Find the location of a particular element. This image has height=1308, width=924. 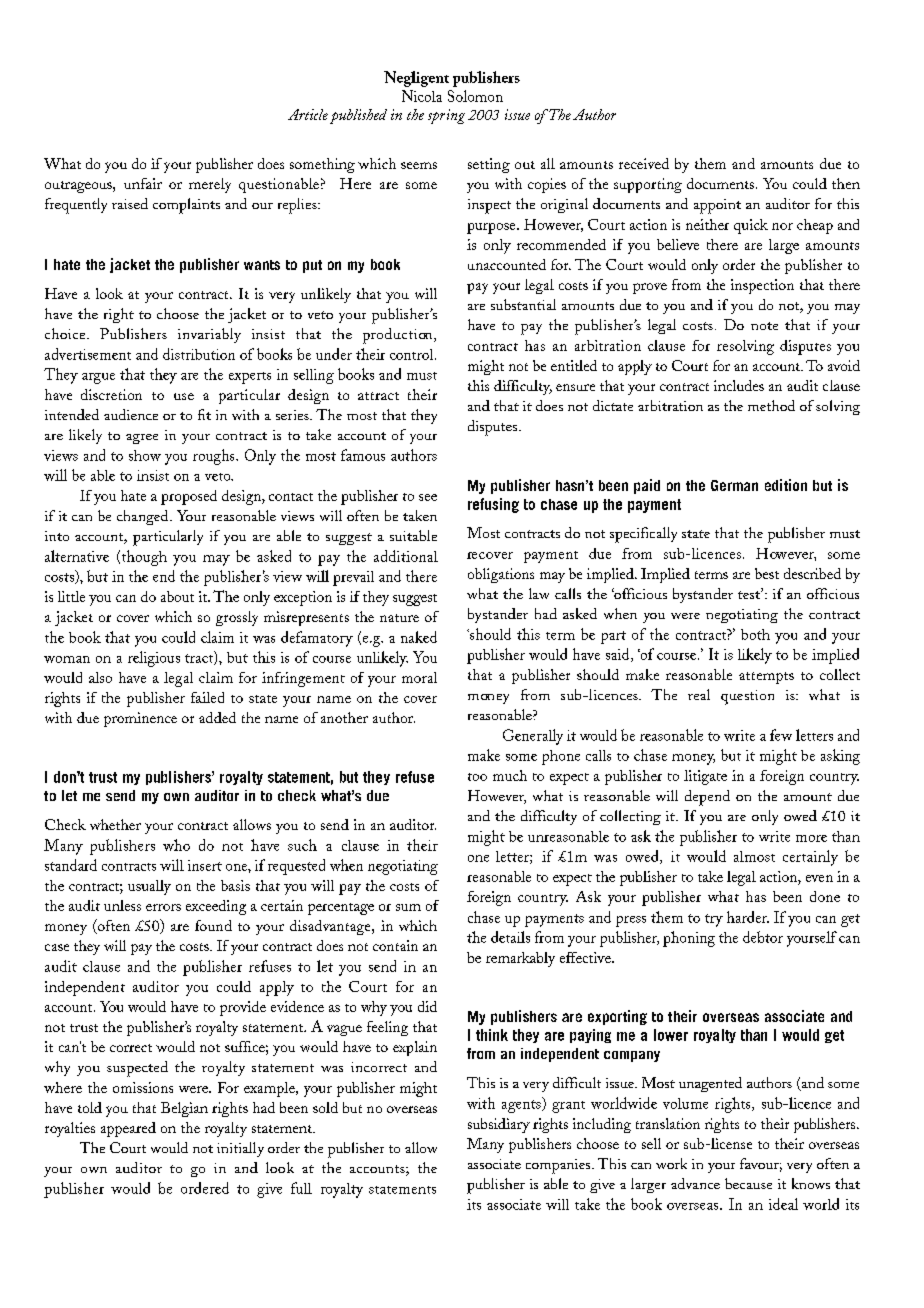

errors is located at coordinates (163, 907).
